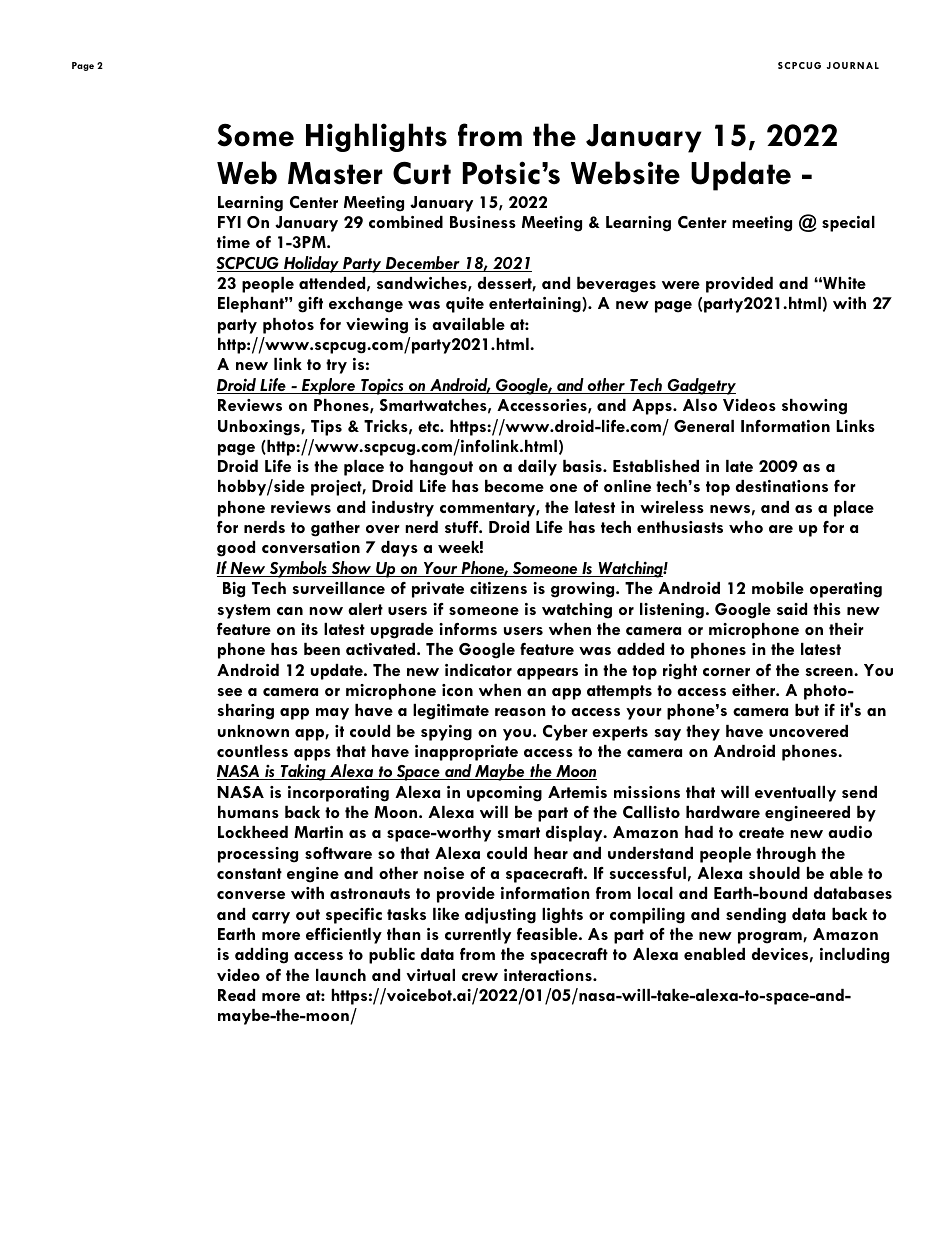 The image size is (952, 1233). I want to click on who, so click(746, 527).
